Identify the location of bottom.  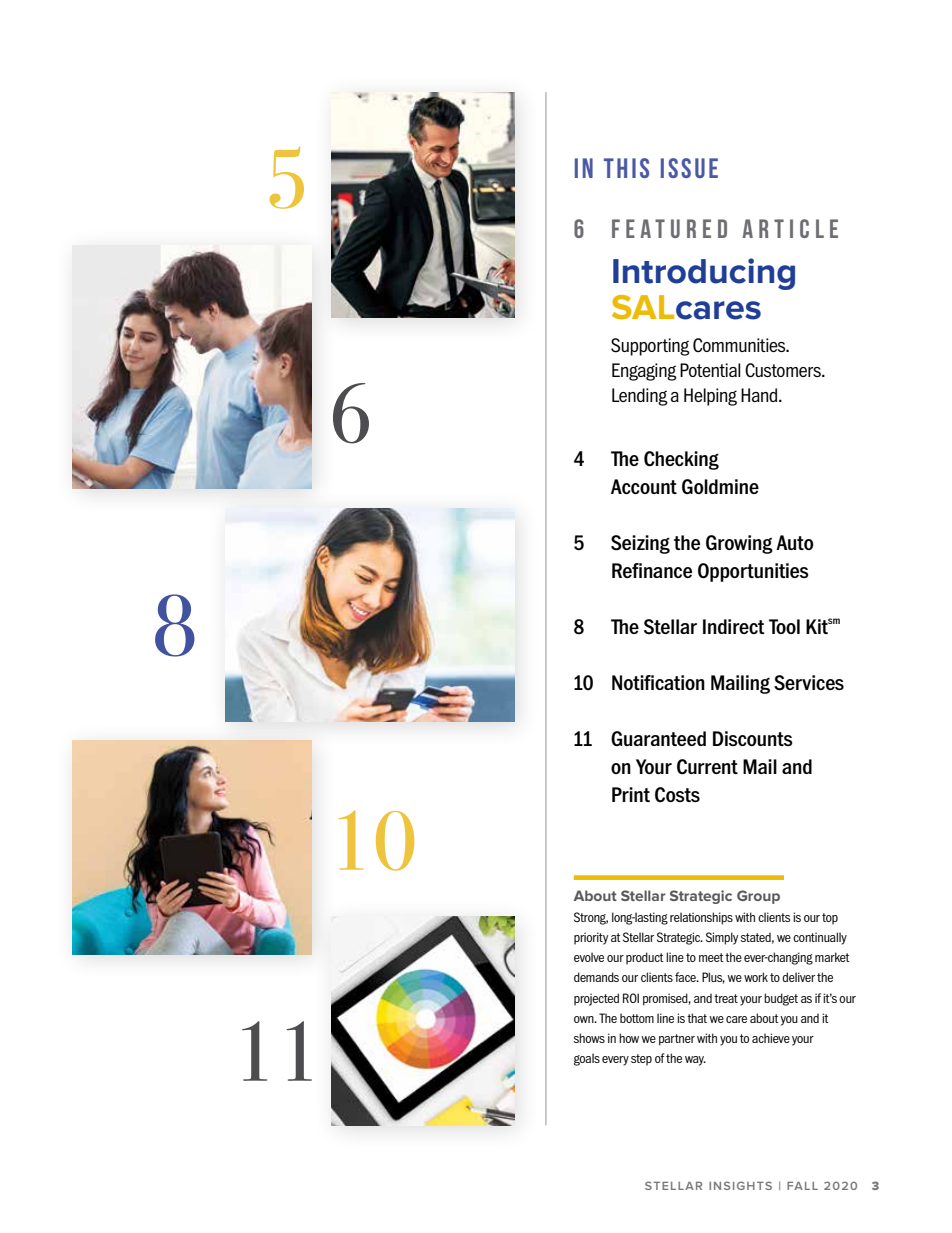
(637, 1018).
